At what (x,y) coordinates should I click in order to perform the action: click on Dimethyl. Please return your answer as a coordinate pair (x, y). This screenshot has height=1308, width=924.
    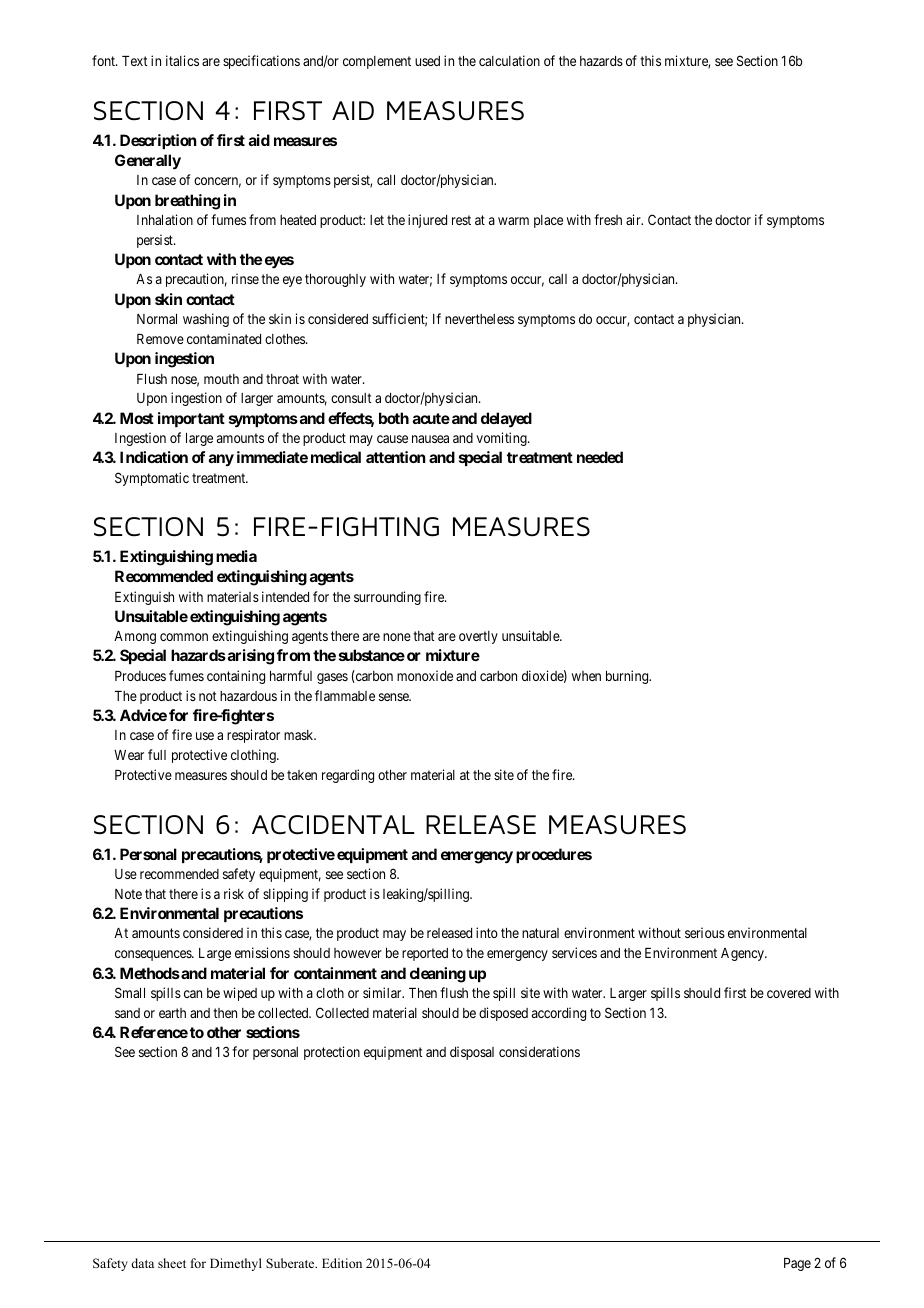
    Looking at the image, I should click on (236, 1264).
